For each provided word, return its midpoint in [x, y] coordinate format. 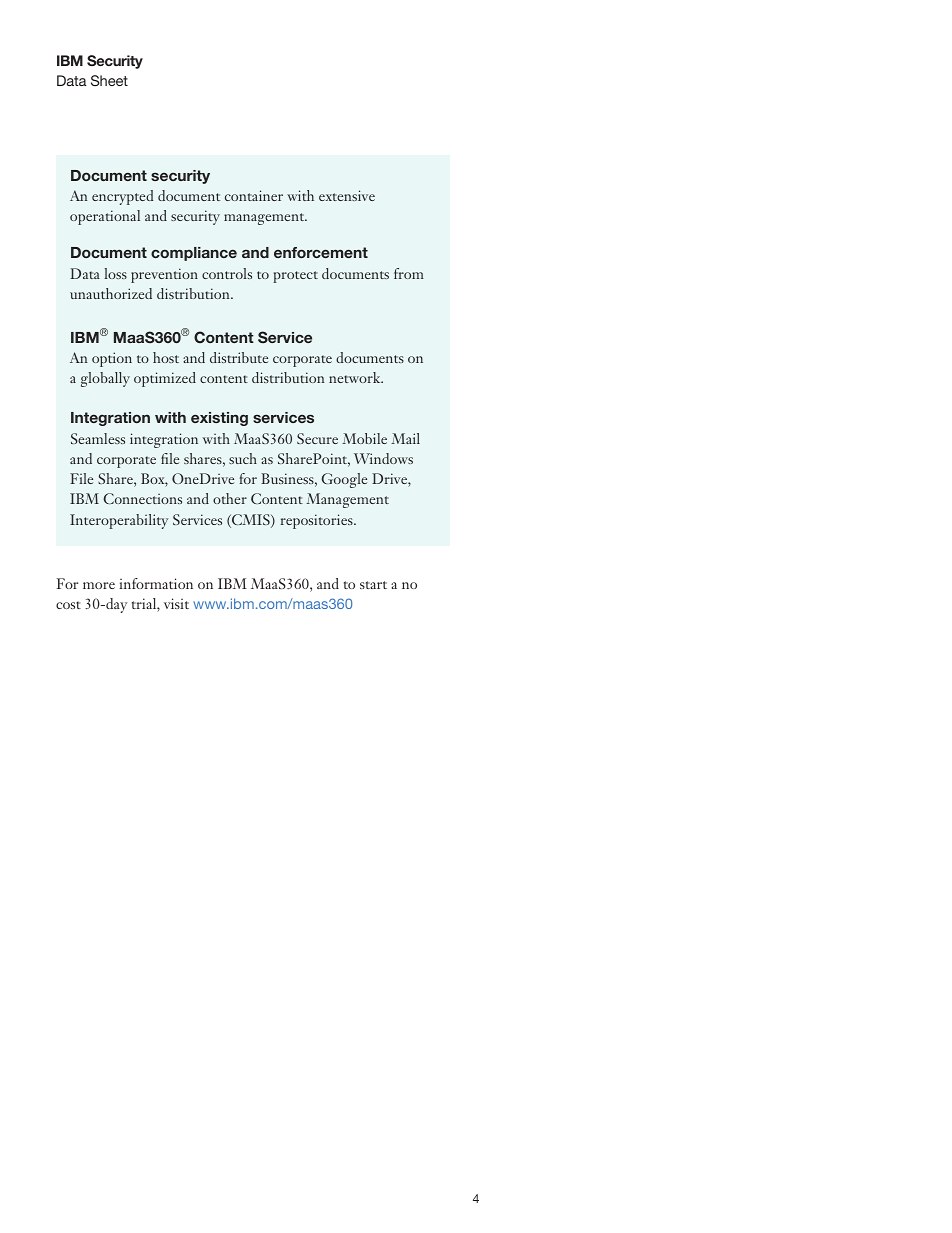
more [99, 585]
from [409, 273]
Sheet [109, 80]
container [254, 195]
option [112, 359]
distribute [239, 357]
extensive [347, 195]
